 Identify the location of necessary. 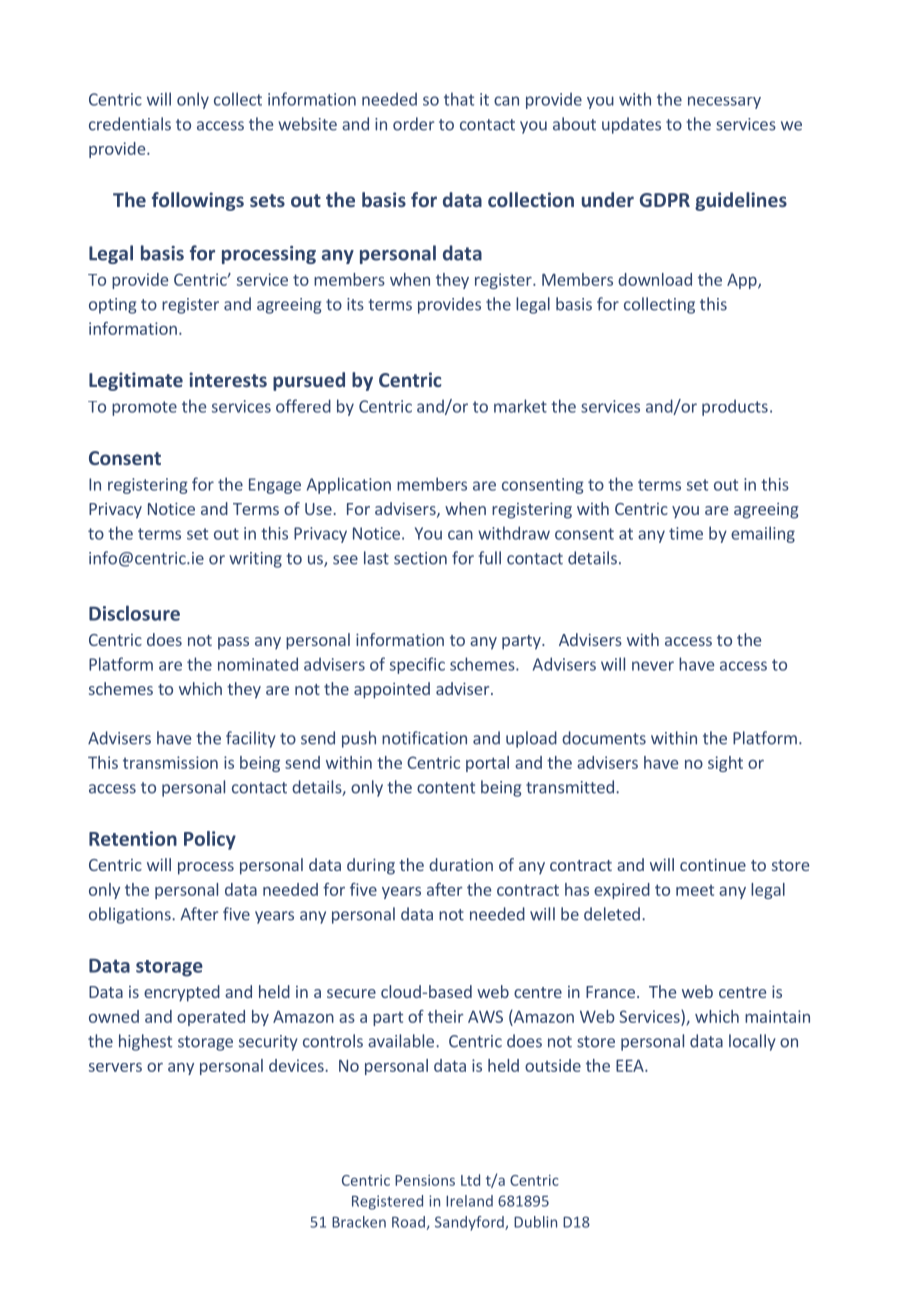
(724, 102).
